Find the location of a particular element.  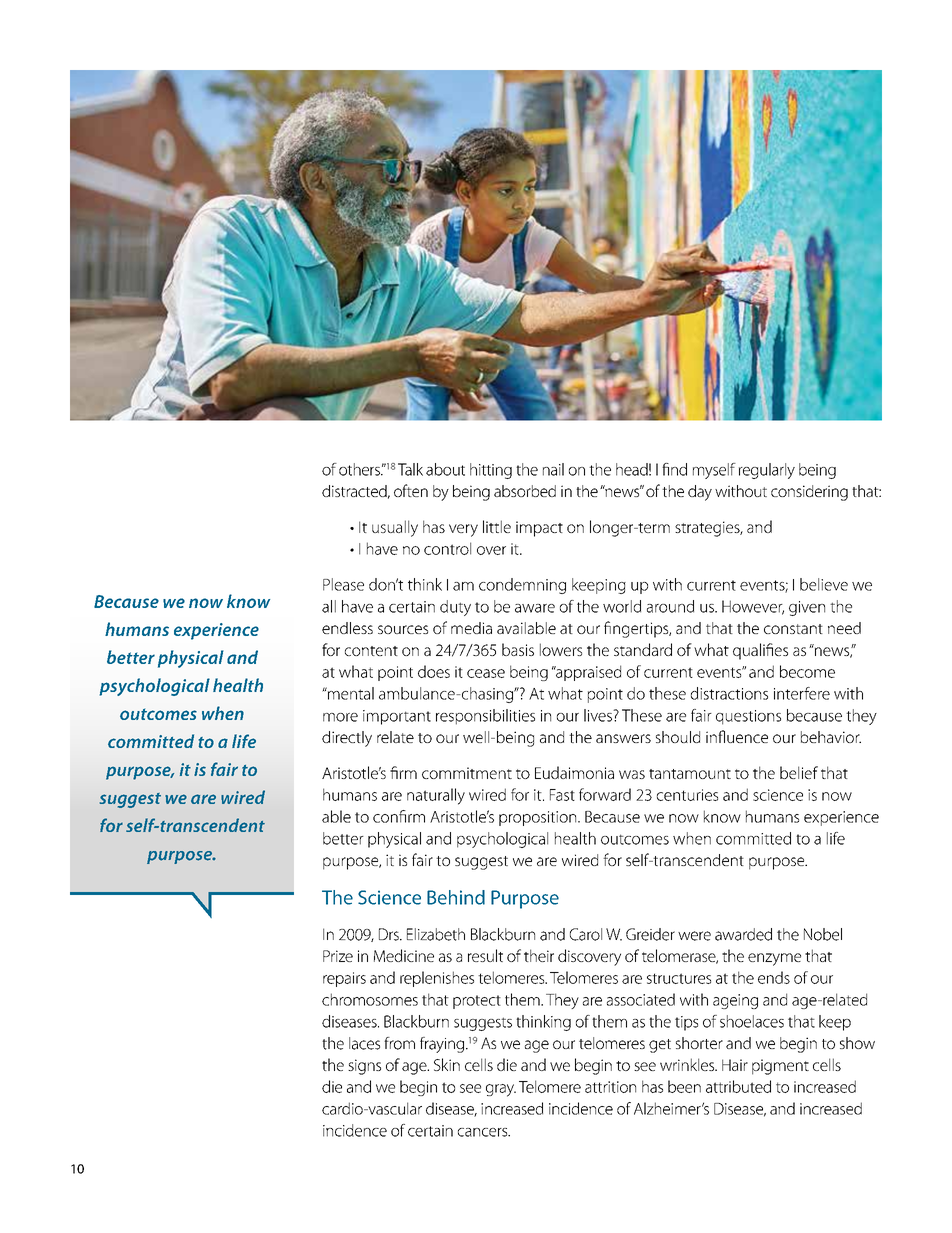

attrition is located at coordinates (610, 1087).
